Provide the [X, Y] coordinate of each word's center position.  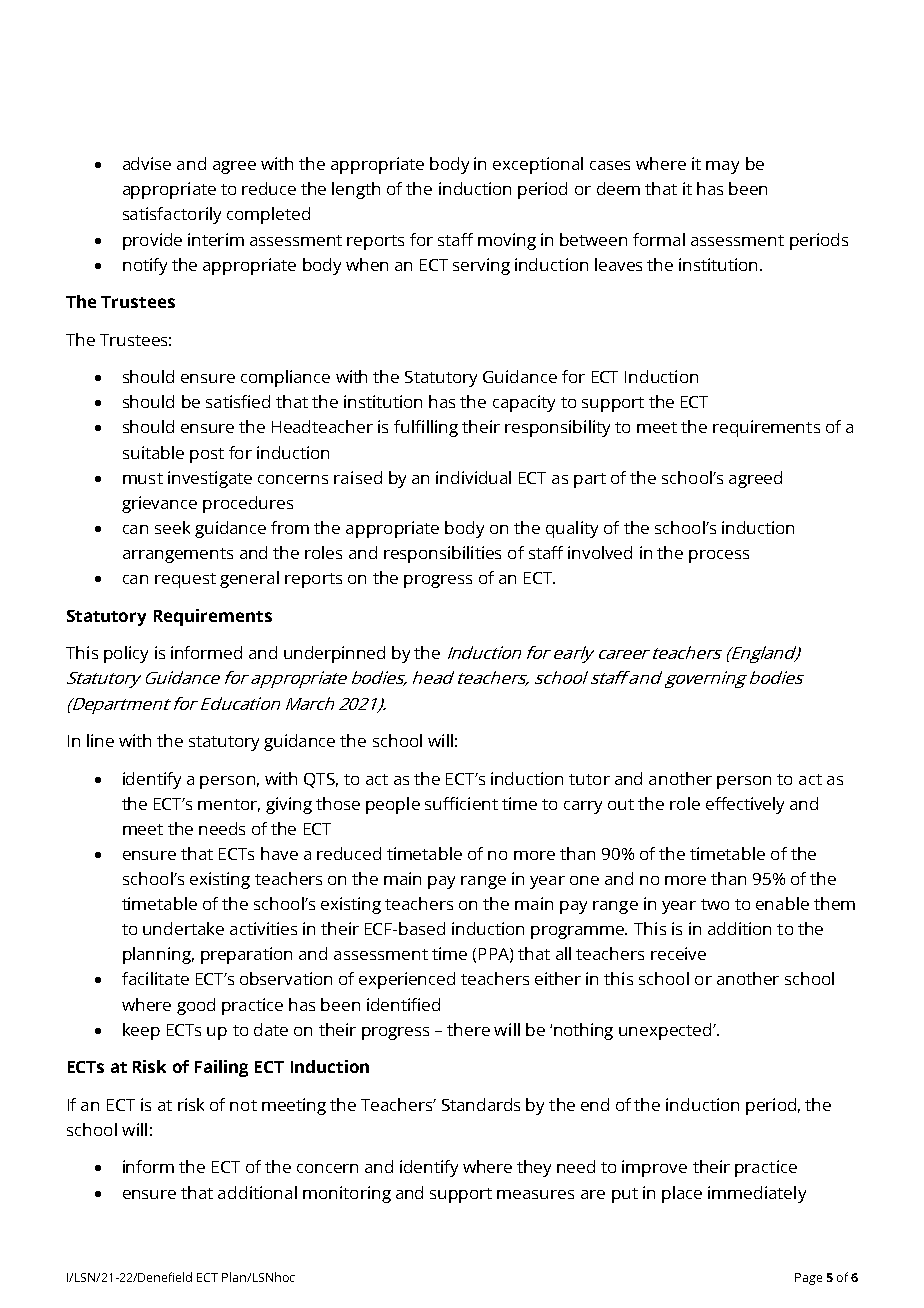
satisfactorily [172, 215]
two [715, 904]
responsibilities [442, 554]
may [722, 167]
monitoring [347, 1194]
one [584, 880]
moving [507, 241]
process [719, 556]
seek [172, 527]
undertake [183, 928]
